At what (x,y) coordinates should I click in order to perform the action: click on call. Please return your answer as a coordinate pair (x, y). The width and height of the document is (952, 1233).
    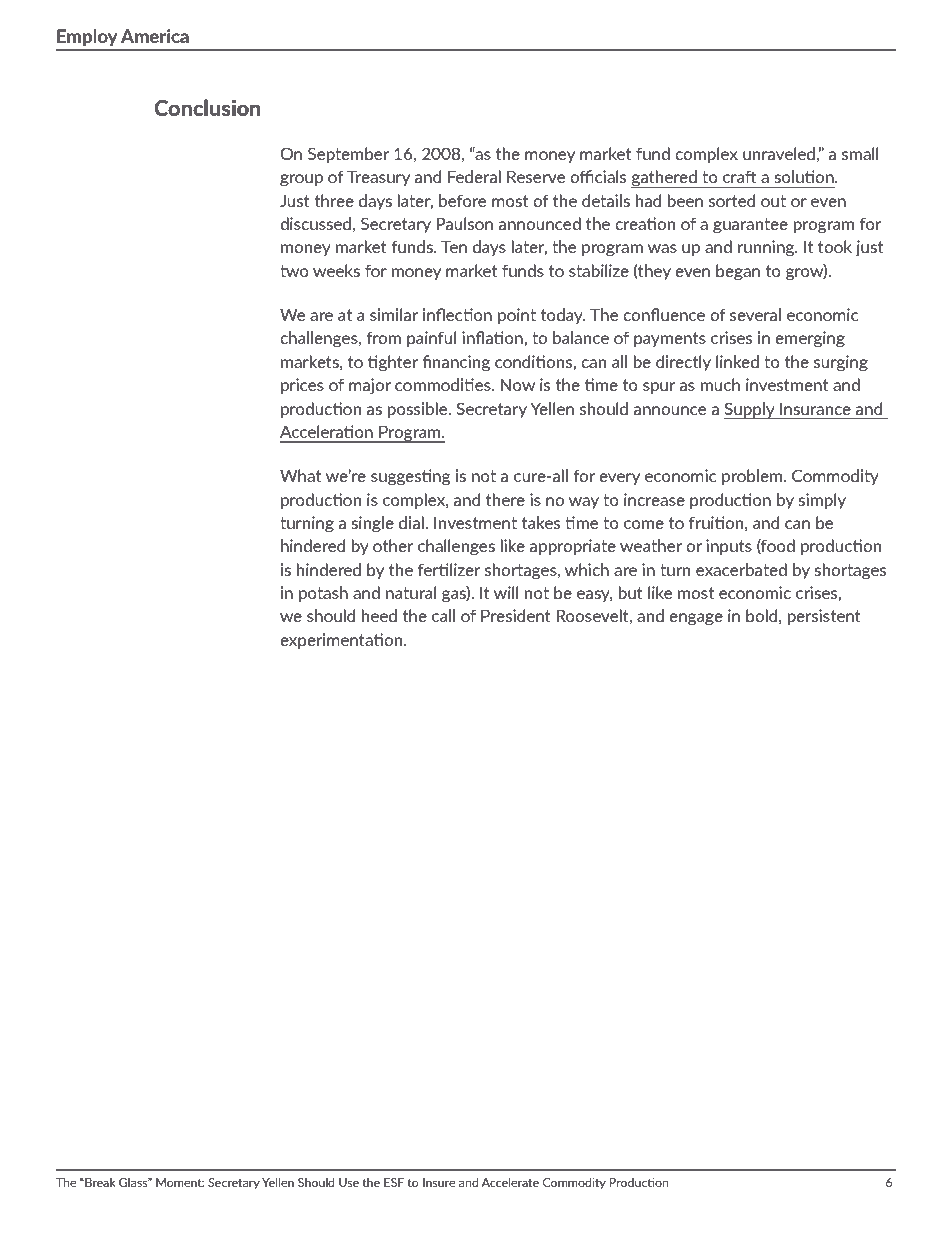
    Looking at the image, I should click on (443, 615).
